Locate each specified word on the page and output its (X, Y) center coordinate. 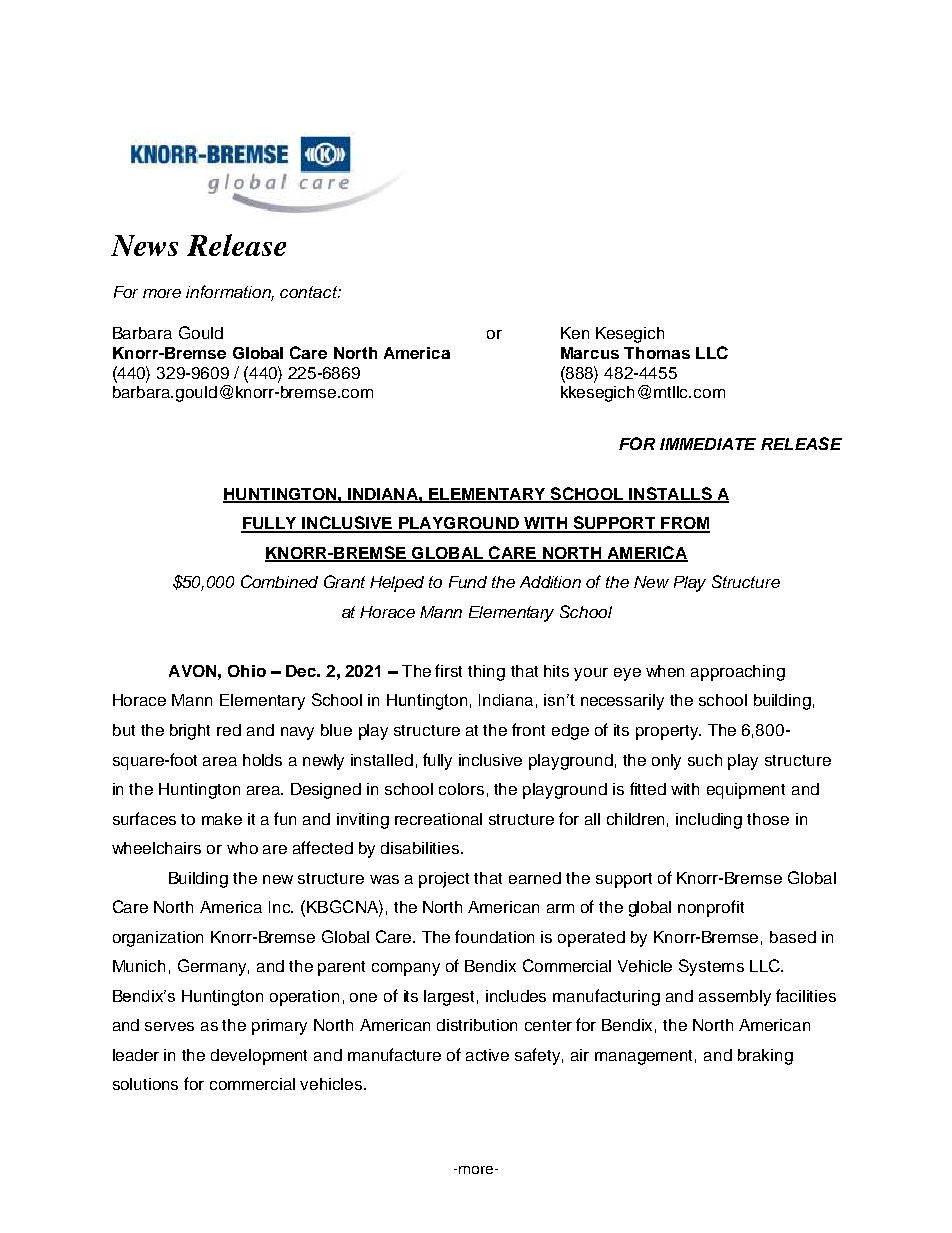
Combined (279, 581)
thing (486, 673)
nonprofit (711, 908)
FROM (684, 524)
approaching (738, 673)
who (242, 848)
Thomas (657, 353)
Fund (468, 582)
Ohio (247, 671)
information (230, 293)
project (444, 880)
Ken (575, 333)
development (259, 1057)
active (487, 1055)
